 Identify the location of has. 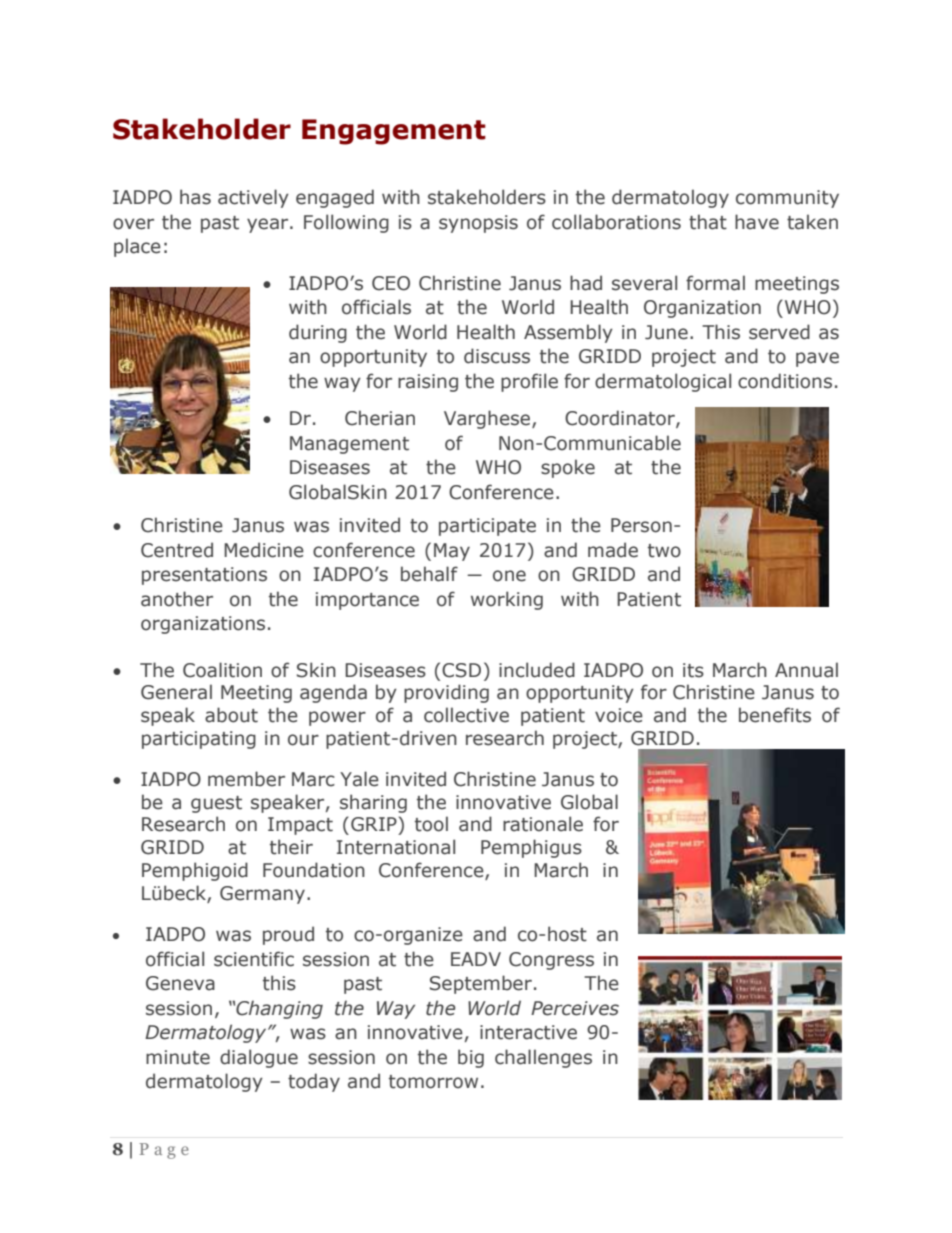
(195, 197).
